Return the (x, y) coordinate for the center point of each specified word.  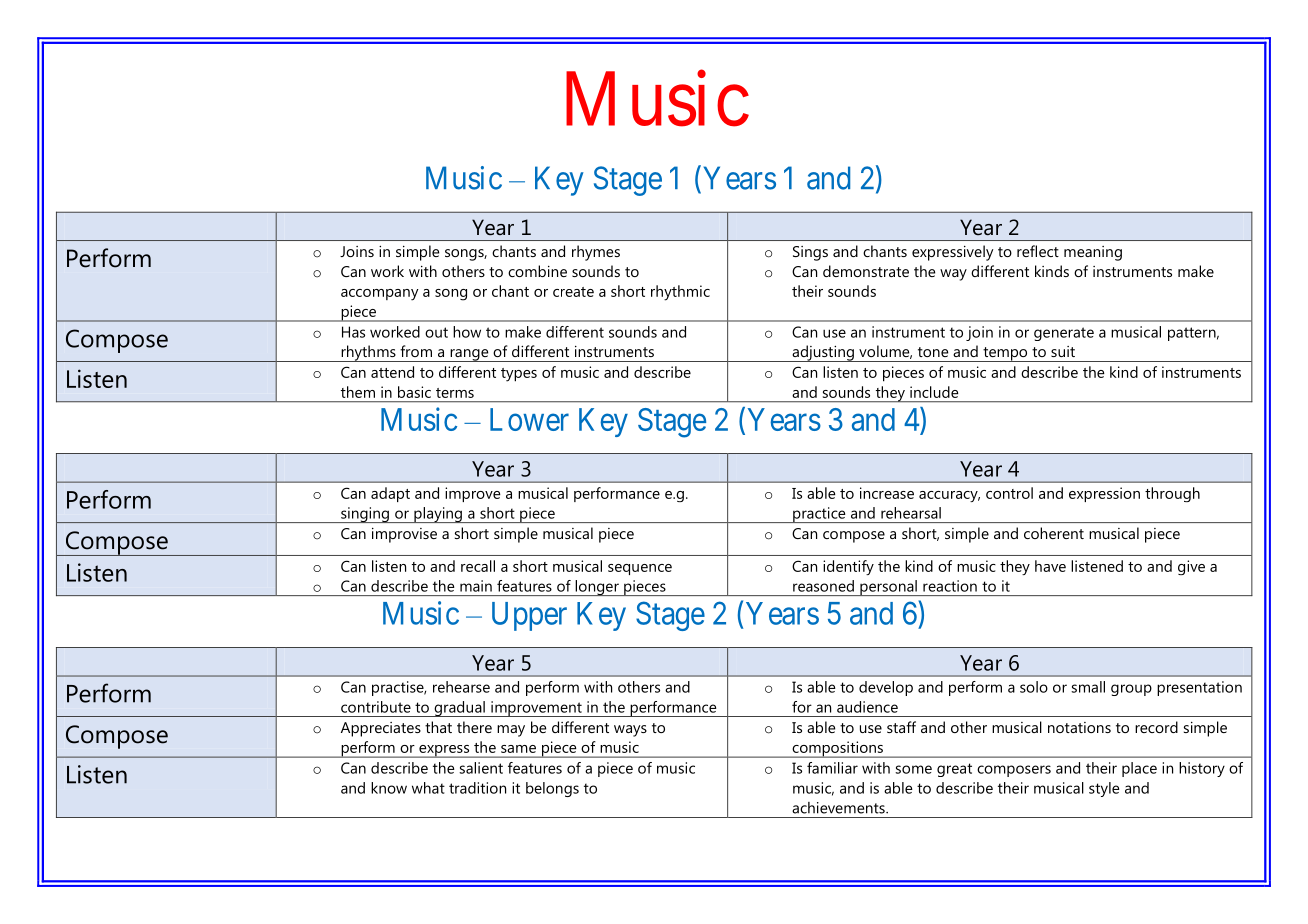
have (1050, 566)
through (1172, 494)
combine (537, 271)
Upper (529, 616)
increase (887, 493)
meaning (1093, 253)
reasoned (823, 586)
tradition (477, 788)
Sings (810, 253)
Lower (529, 419)
